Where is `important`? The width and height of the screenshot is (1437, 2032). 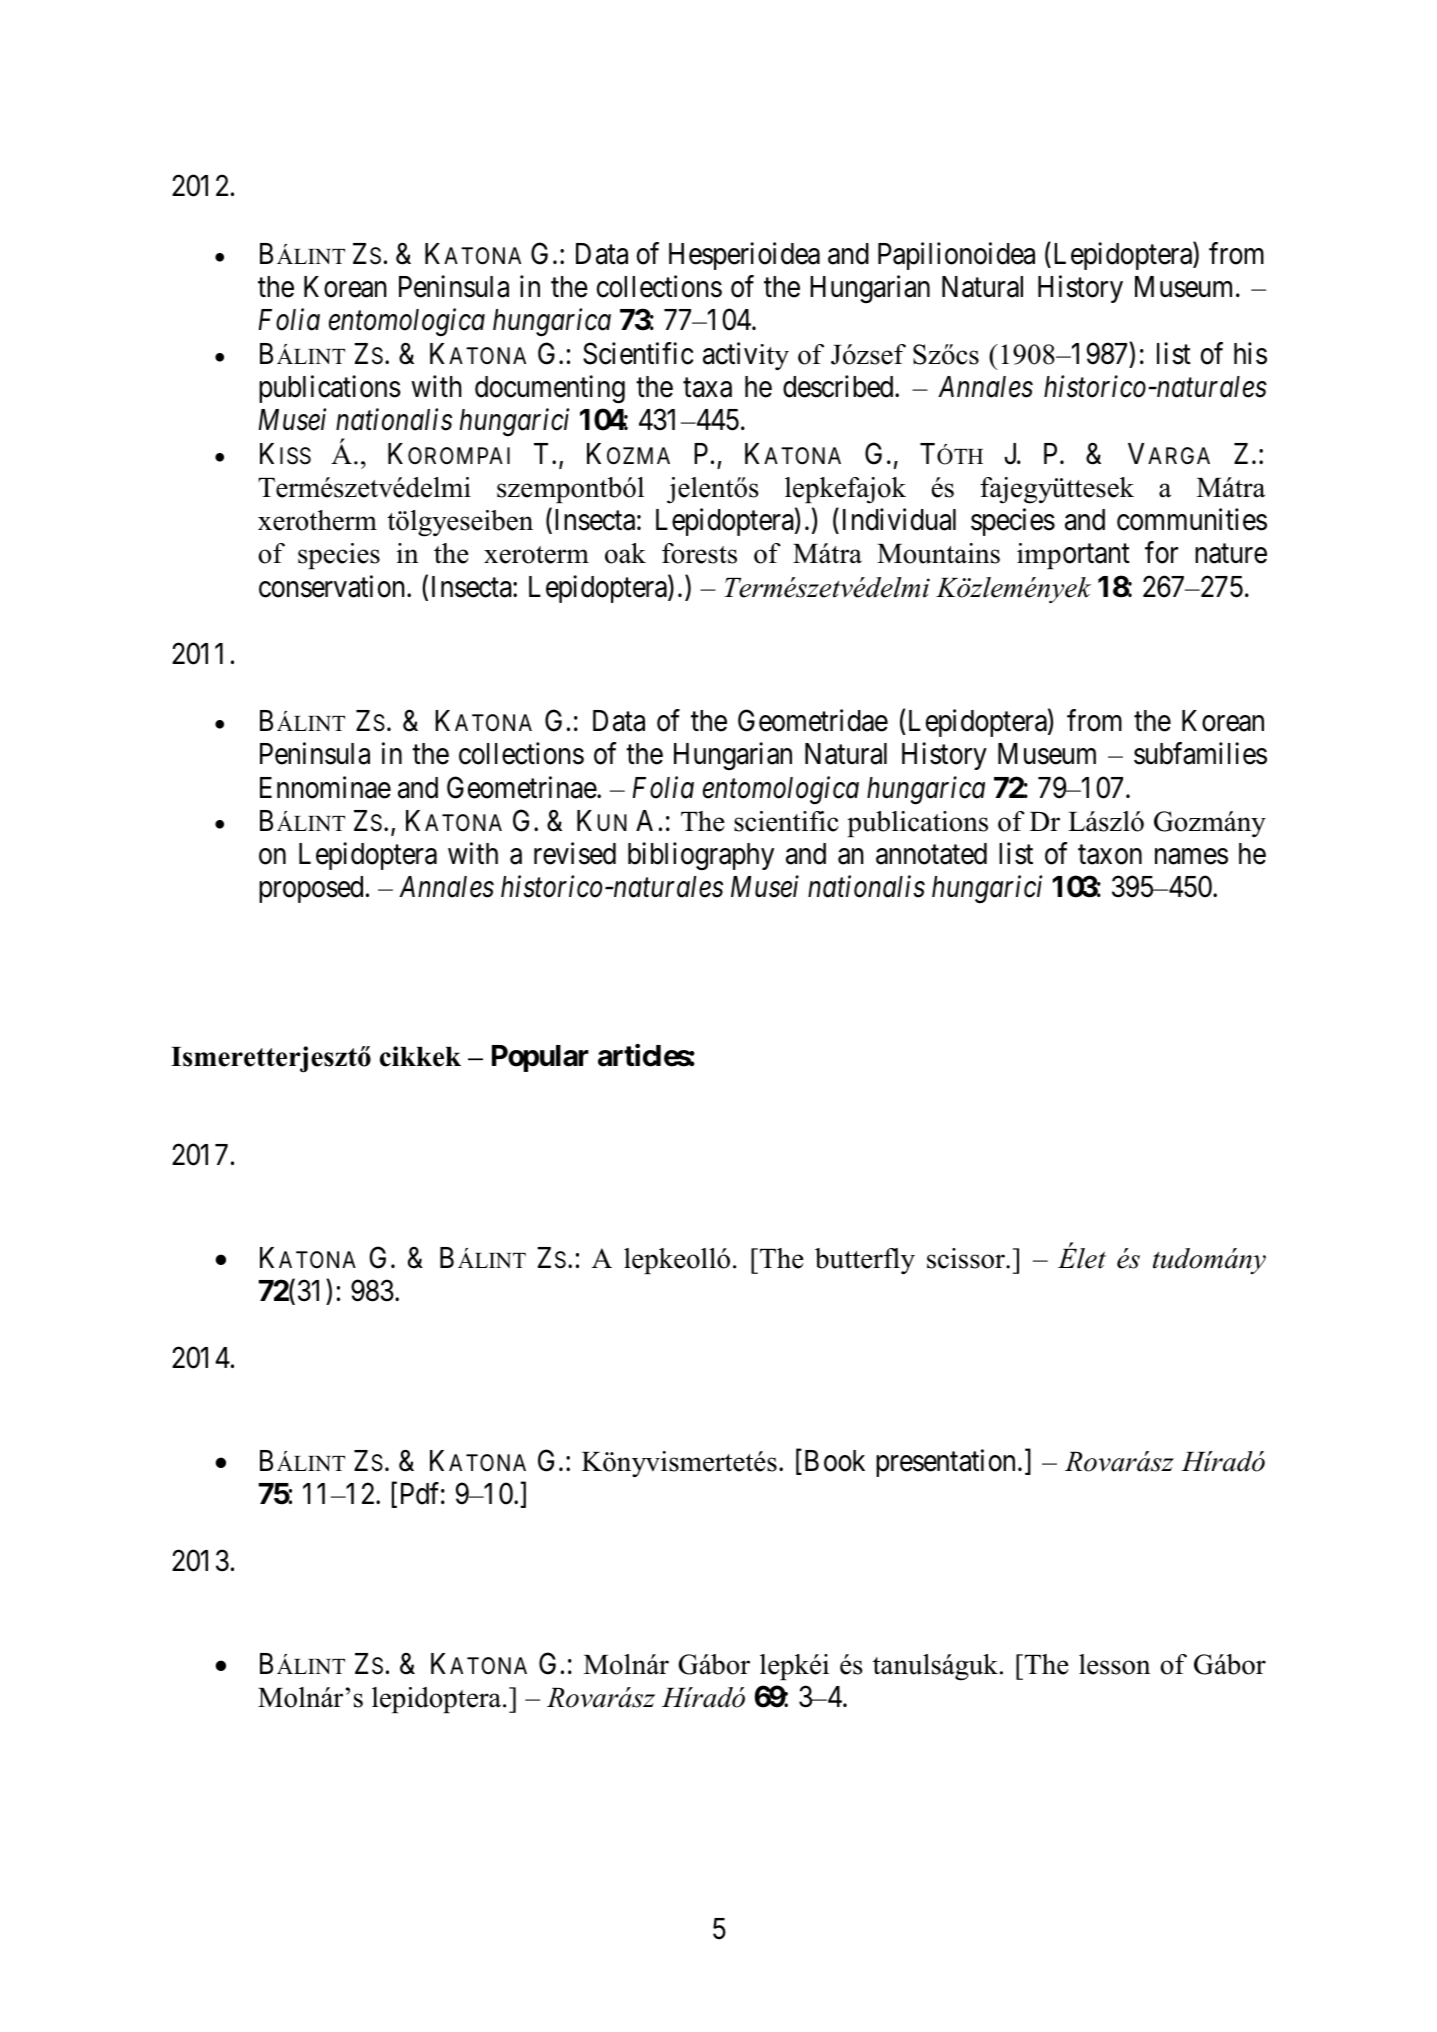 important is located at coordinates (1073, 556).
